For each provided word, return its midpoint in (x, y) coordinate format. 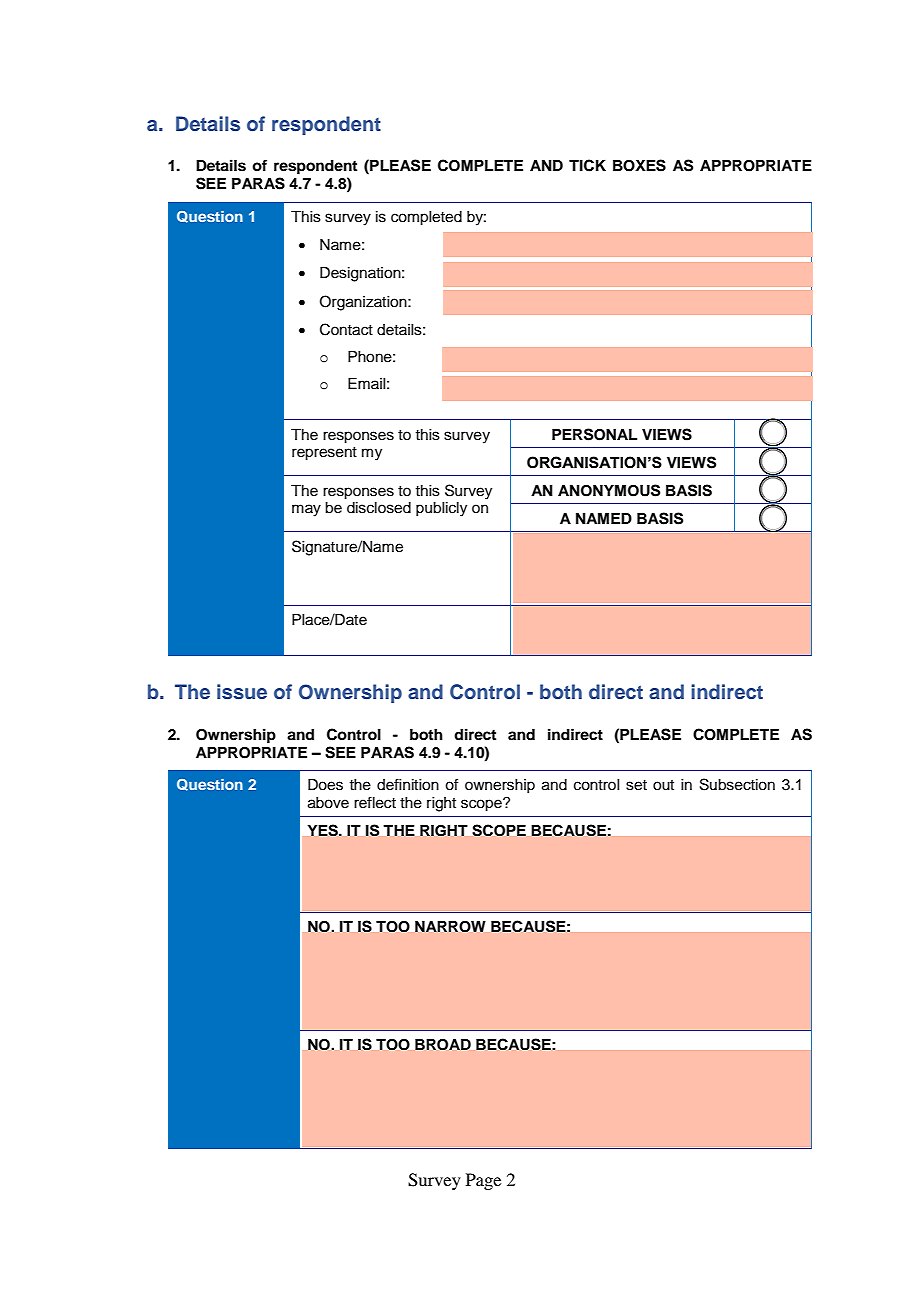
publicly (441, 509)
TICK (587, 165)
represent (324, 454)
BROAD (443, 1044)
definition (408, 784)
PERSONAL (594, 434)
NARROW (450, 926)
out (663, 785)
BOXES (639, 165)
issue (242, 692)
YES (324, 830)
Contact (346, 329)
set (636, 785)
